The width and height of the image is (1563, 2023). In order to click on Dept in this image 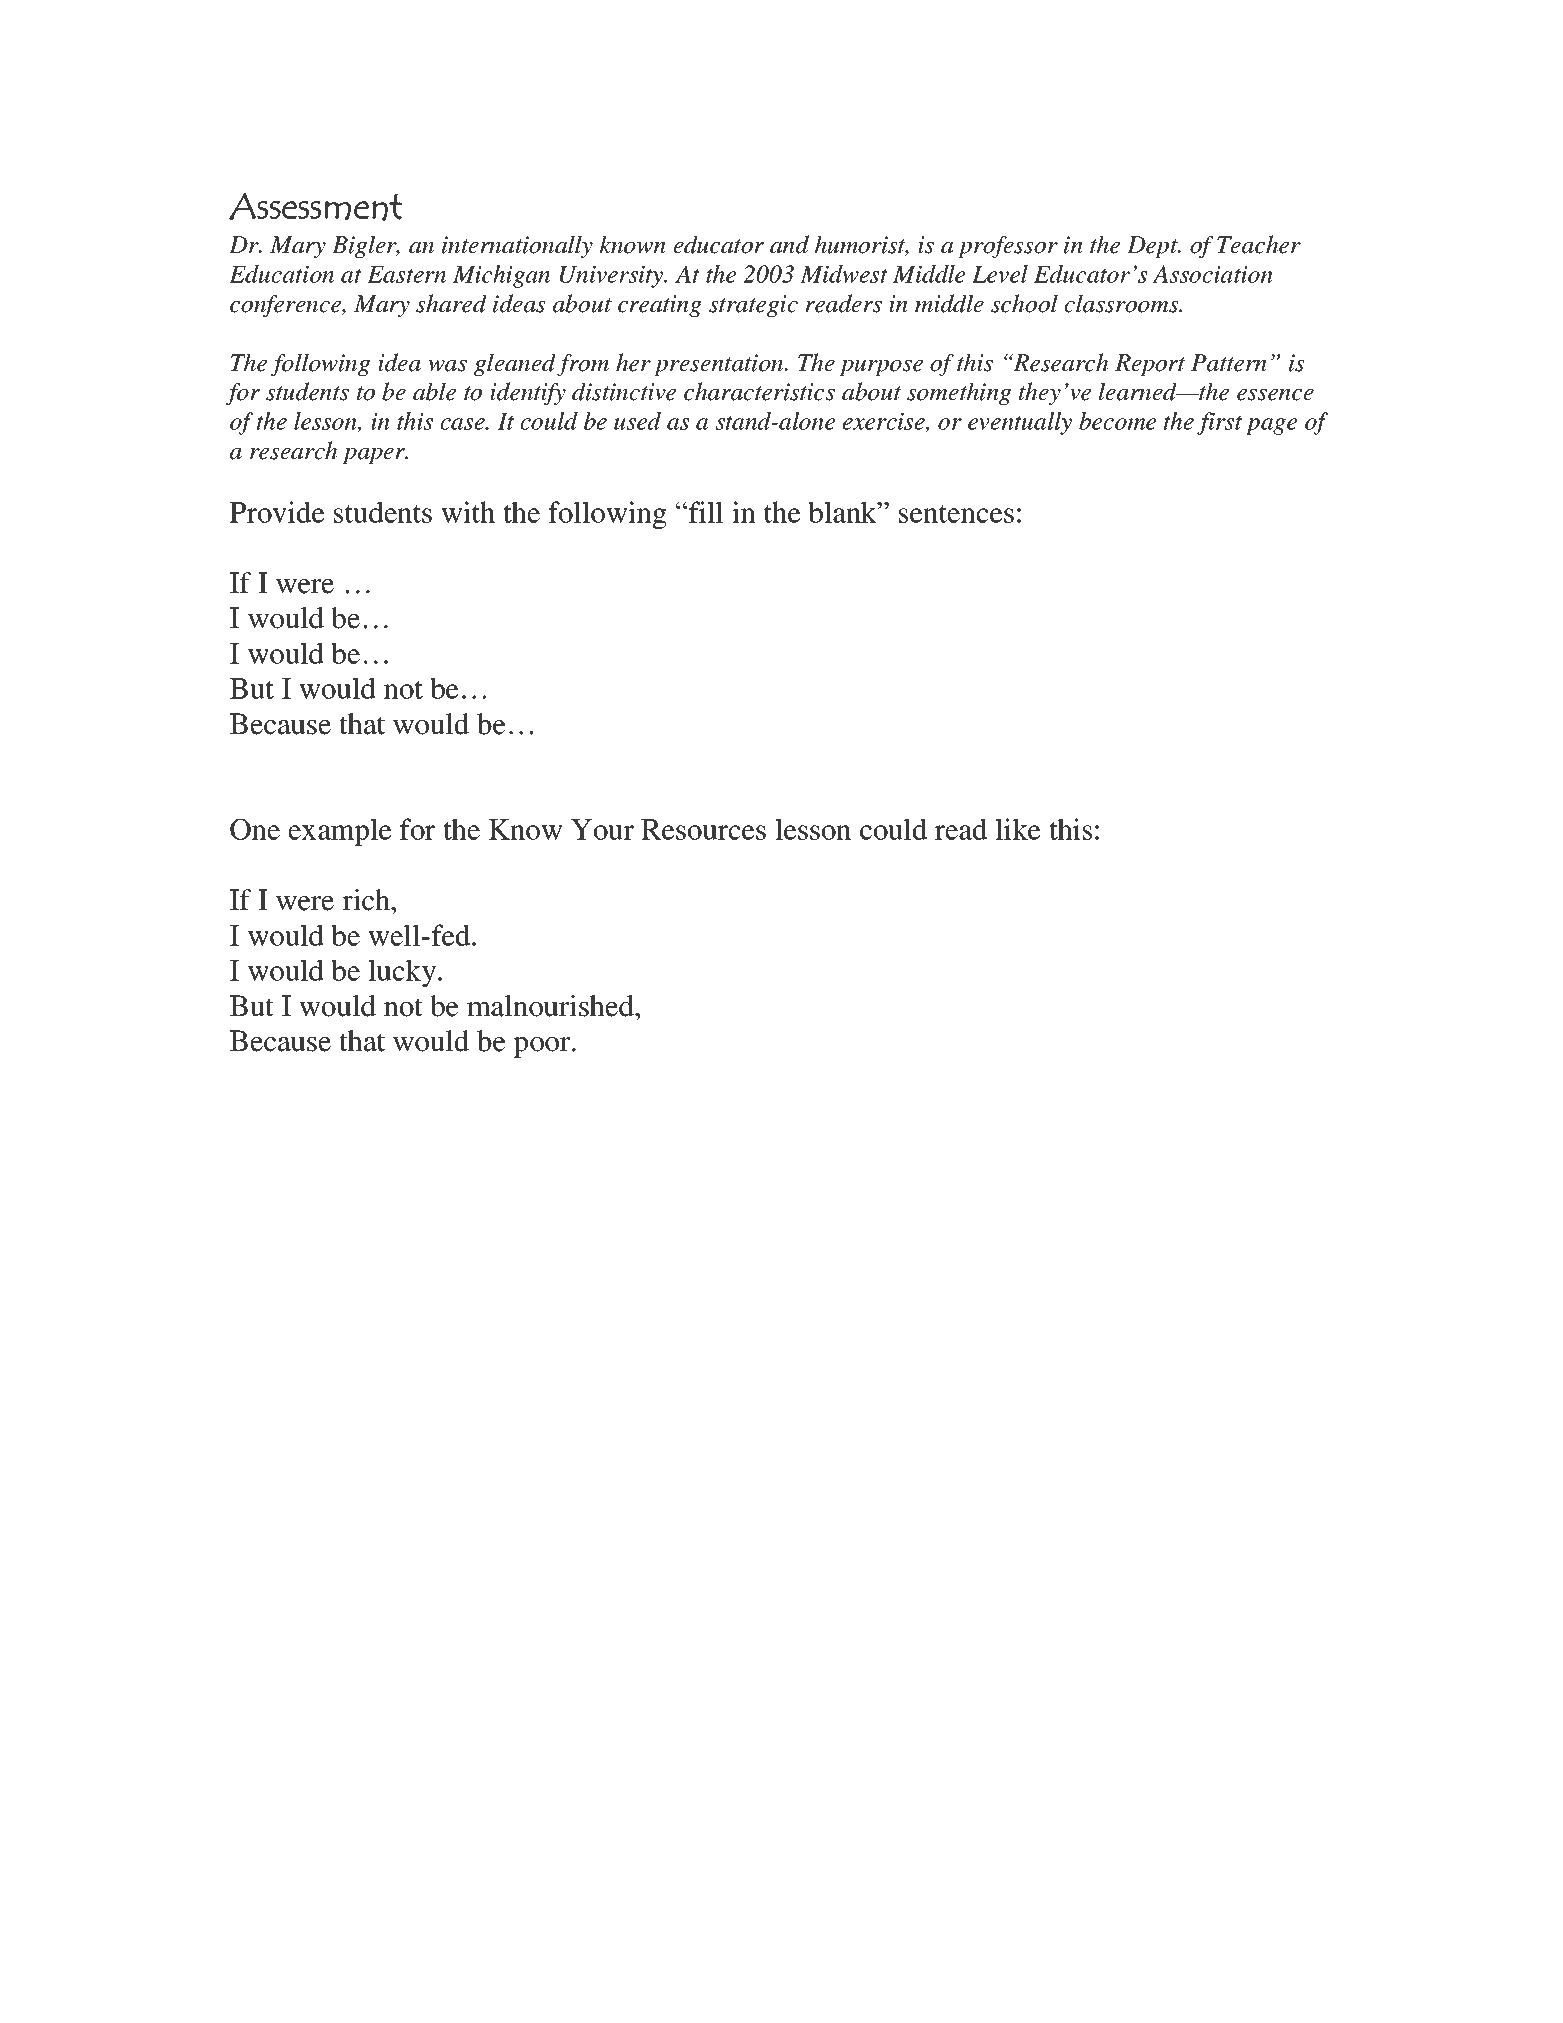, I will do `click(1153, 247)`.
